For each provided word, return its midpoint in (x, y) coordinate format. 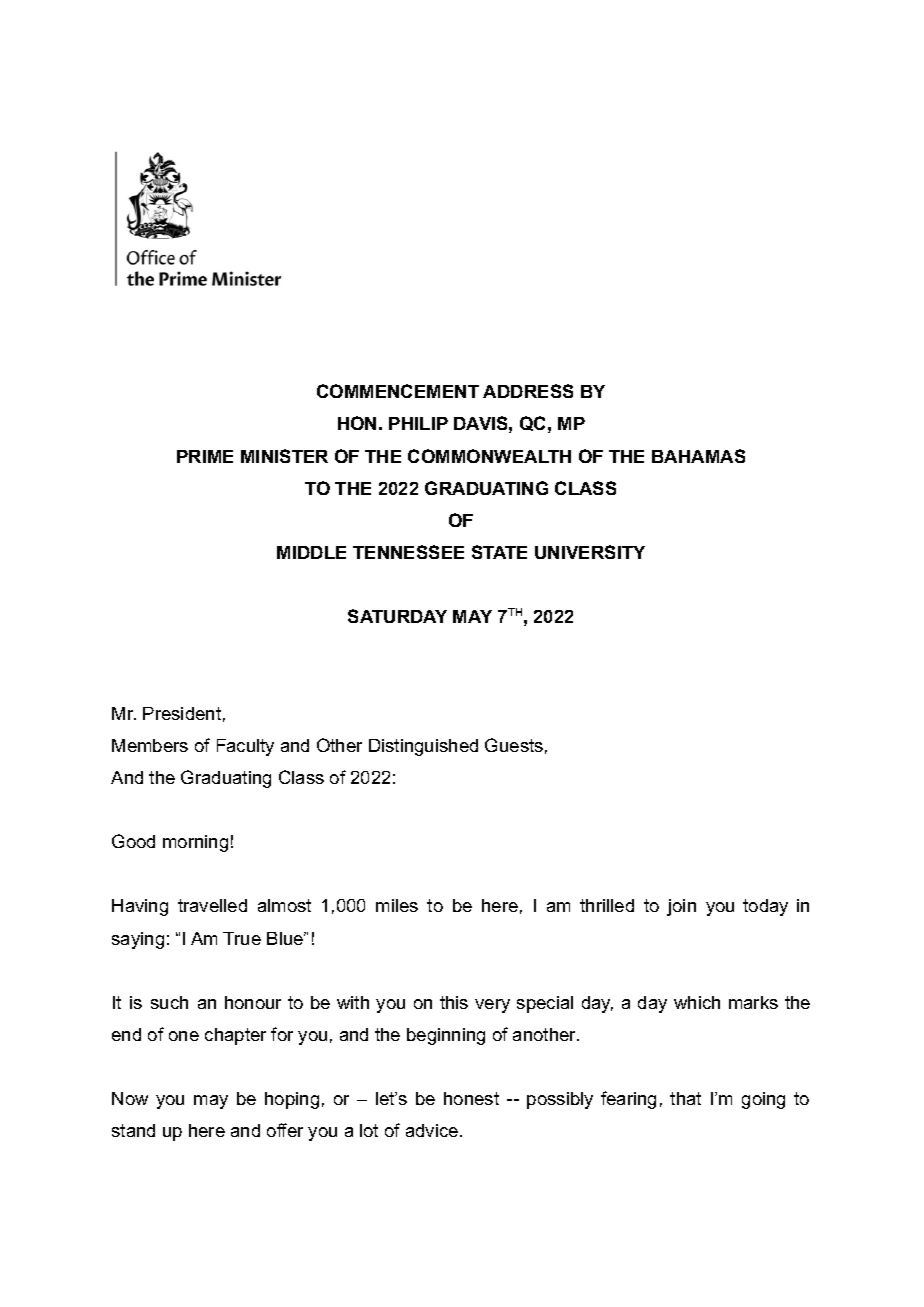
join (681, 907)
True (242, 938)
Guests (514, 745)
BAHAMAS (698, 456)
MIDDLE (311, 552)
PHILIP (418, 423)
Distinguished (423, 747)
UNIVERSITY (590, 552)
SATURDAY (397, 616)
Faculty (245, 747)
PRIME (205, 456)
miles (397, 905)
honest (471, 1098)
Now (130, 1098)
